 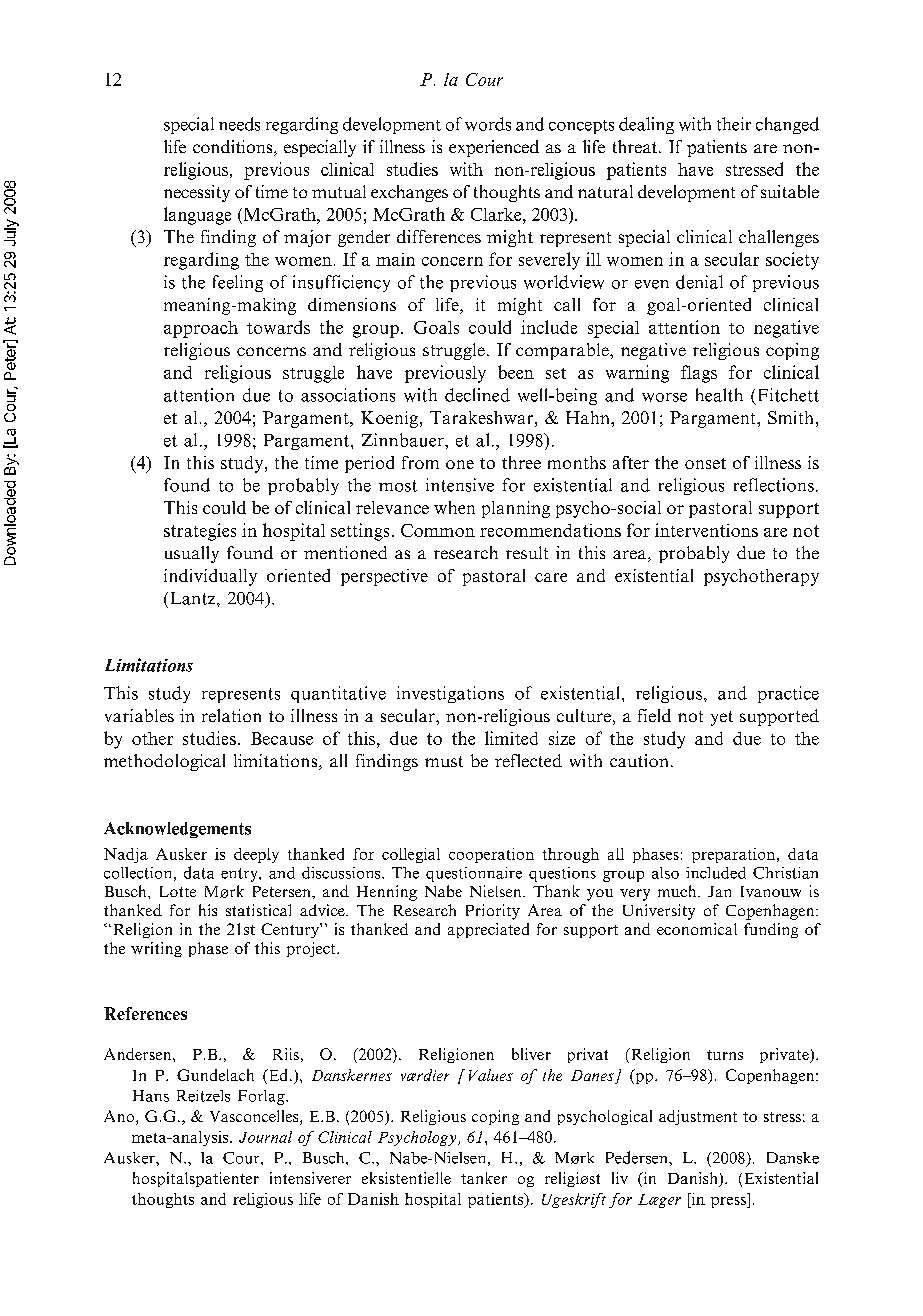 I want to click on press, so click(x=729, y=1202).
